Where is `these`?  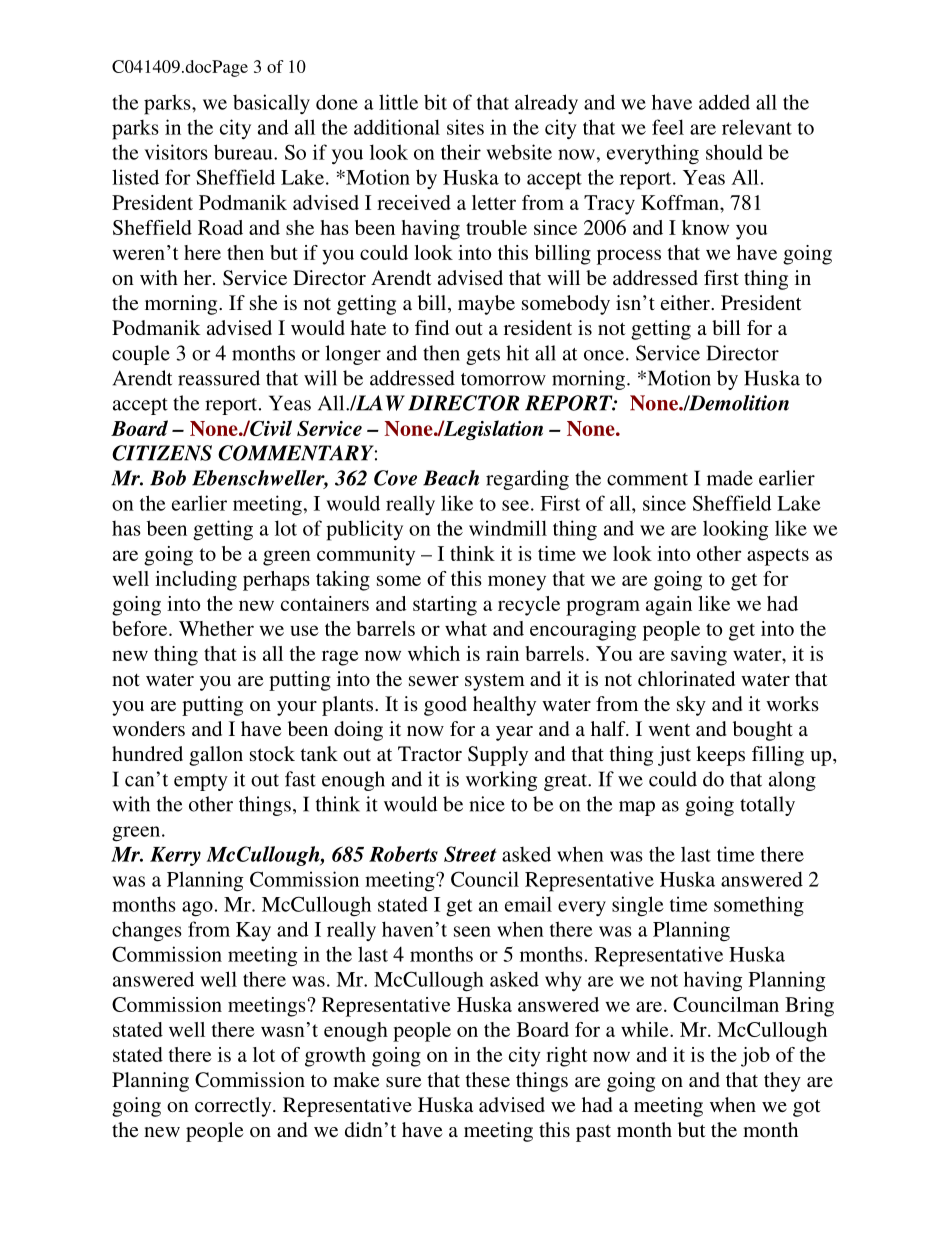 these is located at coordinates (488, 1079).
